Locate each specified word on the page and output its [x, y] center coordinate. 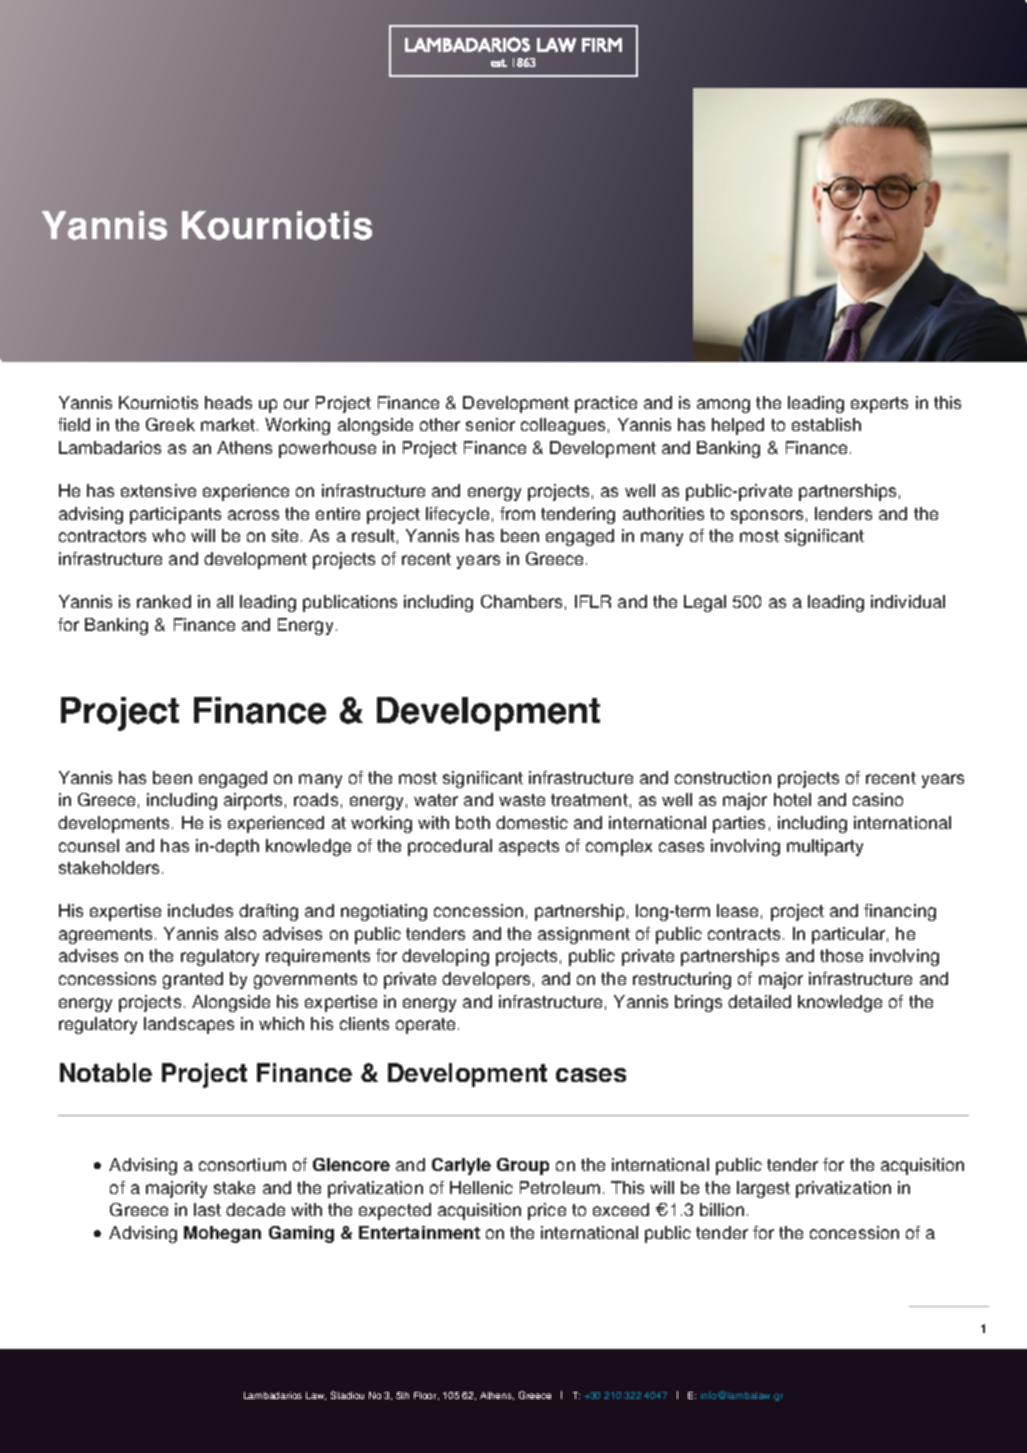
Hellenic [481, 1187]
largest [763, 1189]
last [207, 1209]
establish [826, 424]
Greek [170, 424]
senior [490, 424]
